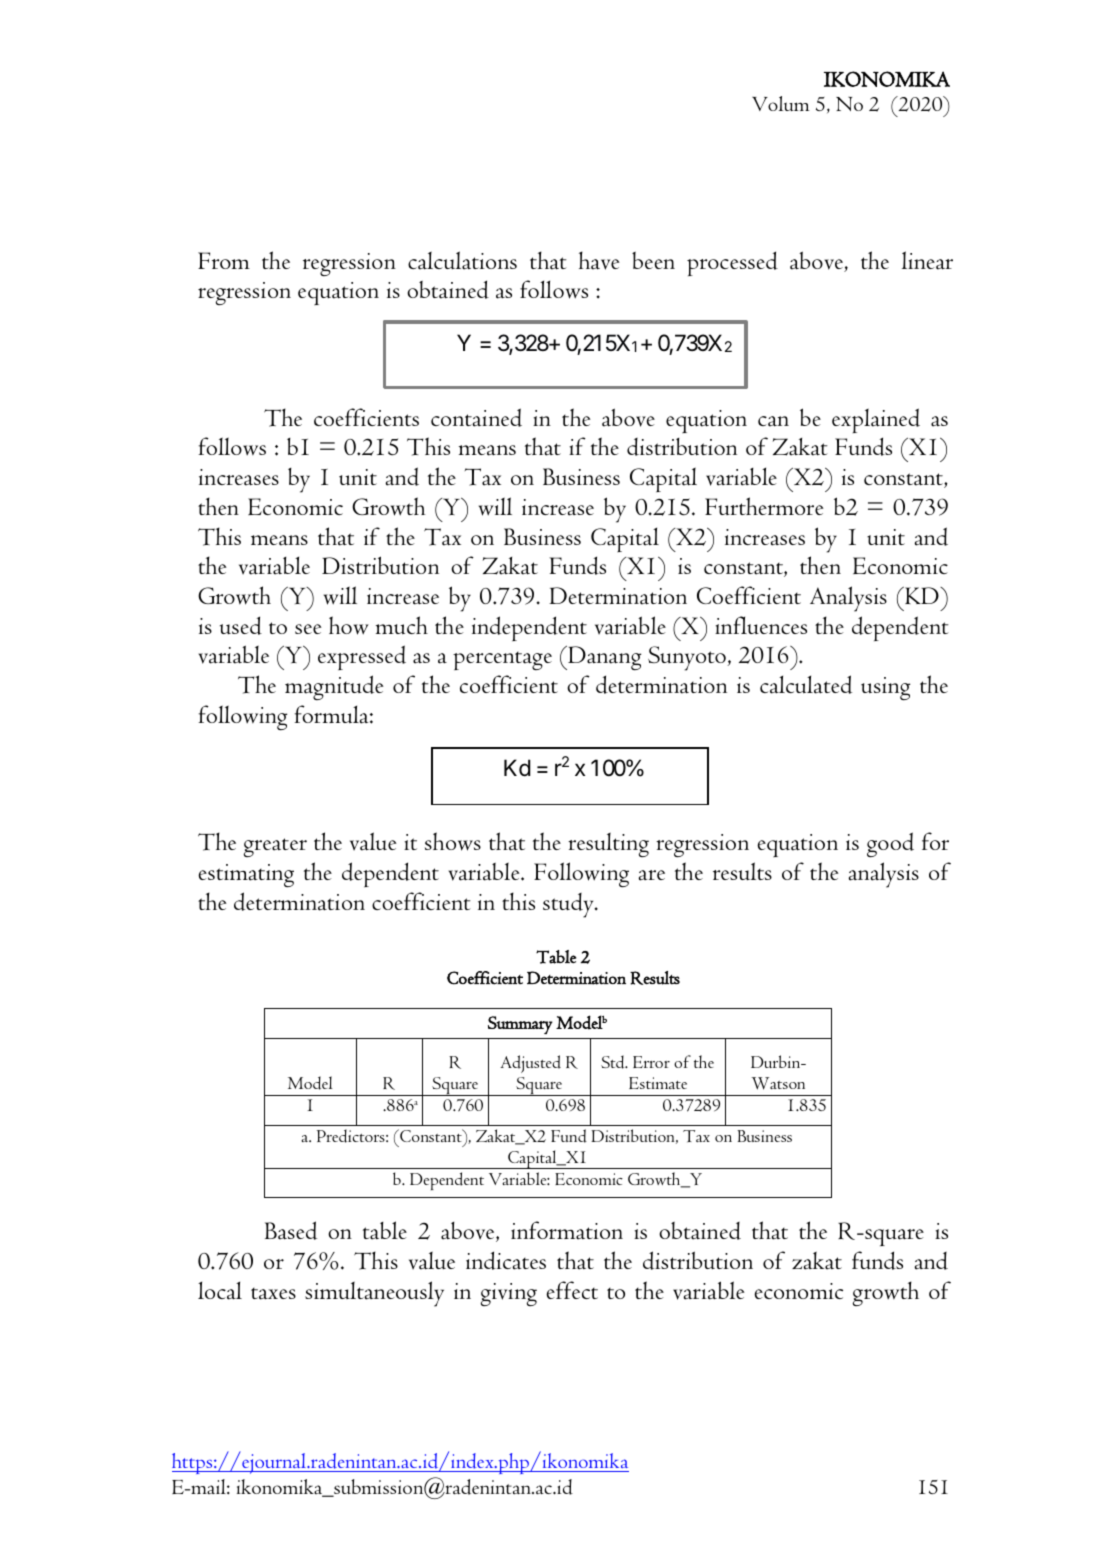 This screenshot has height=1567, width=1108. I want to click on see, so click(308, 629).
